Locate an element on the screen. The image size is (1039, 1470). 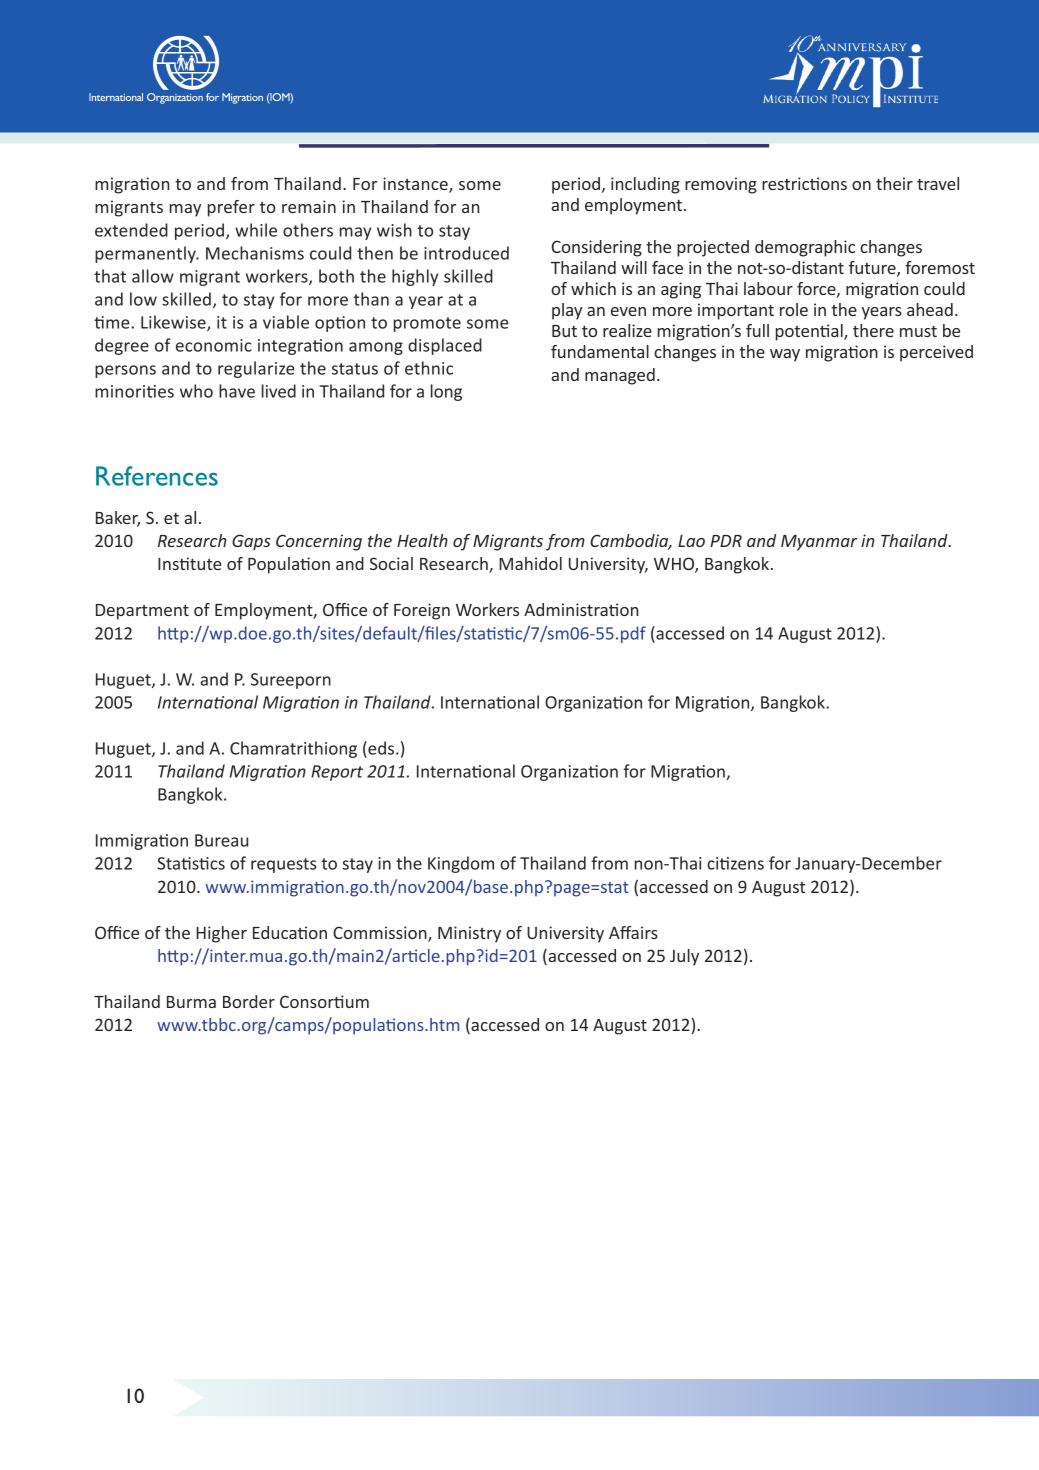
Institute is located at coordinates (190, 563).
